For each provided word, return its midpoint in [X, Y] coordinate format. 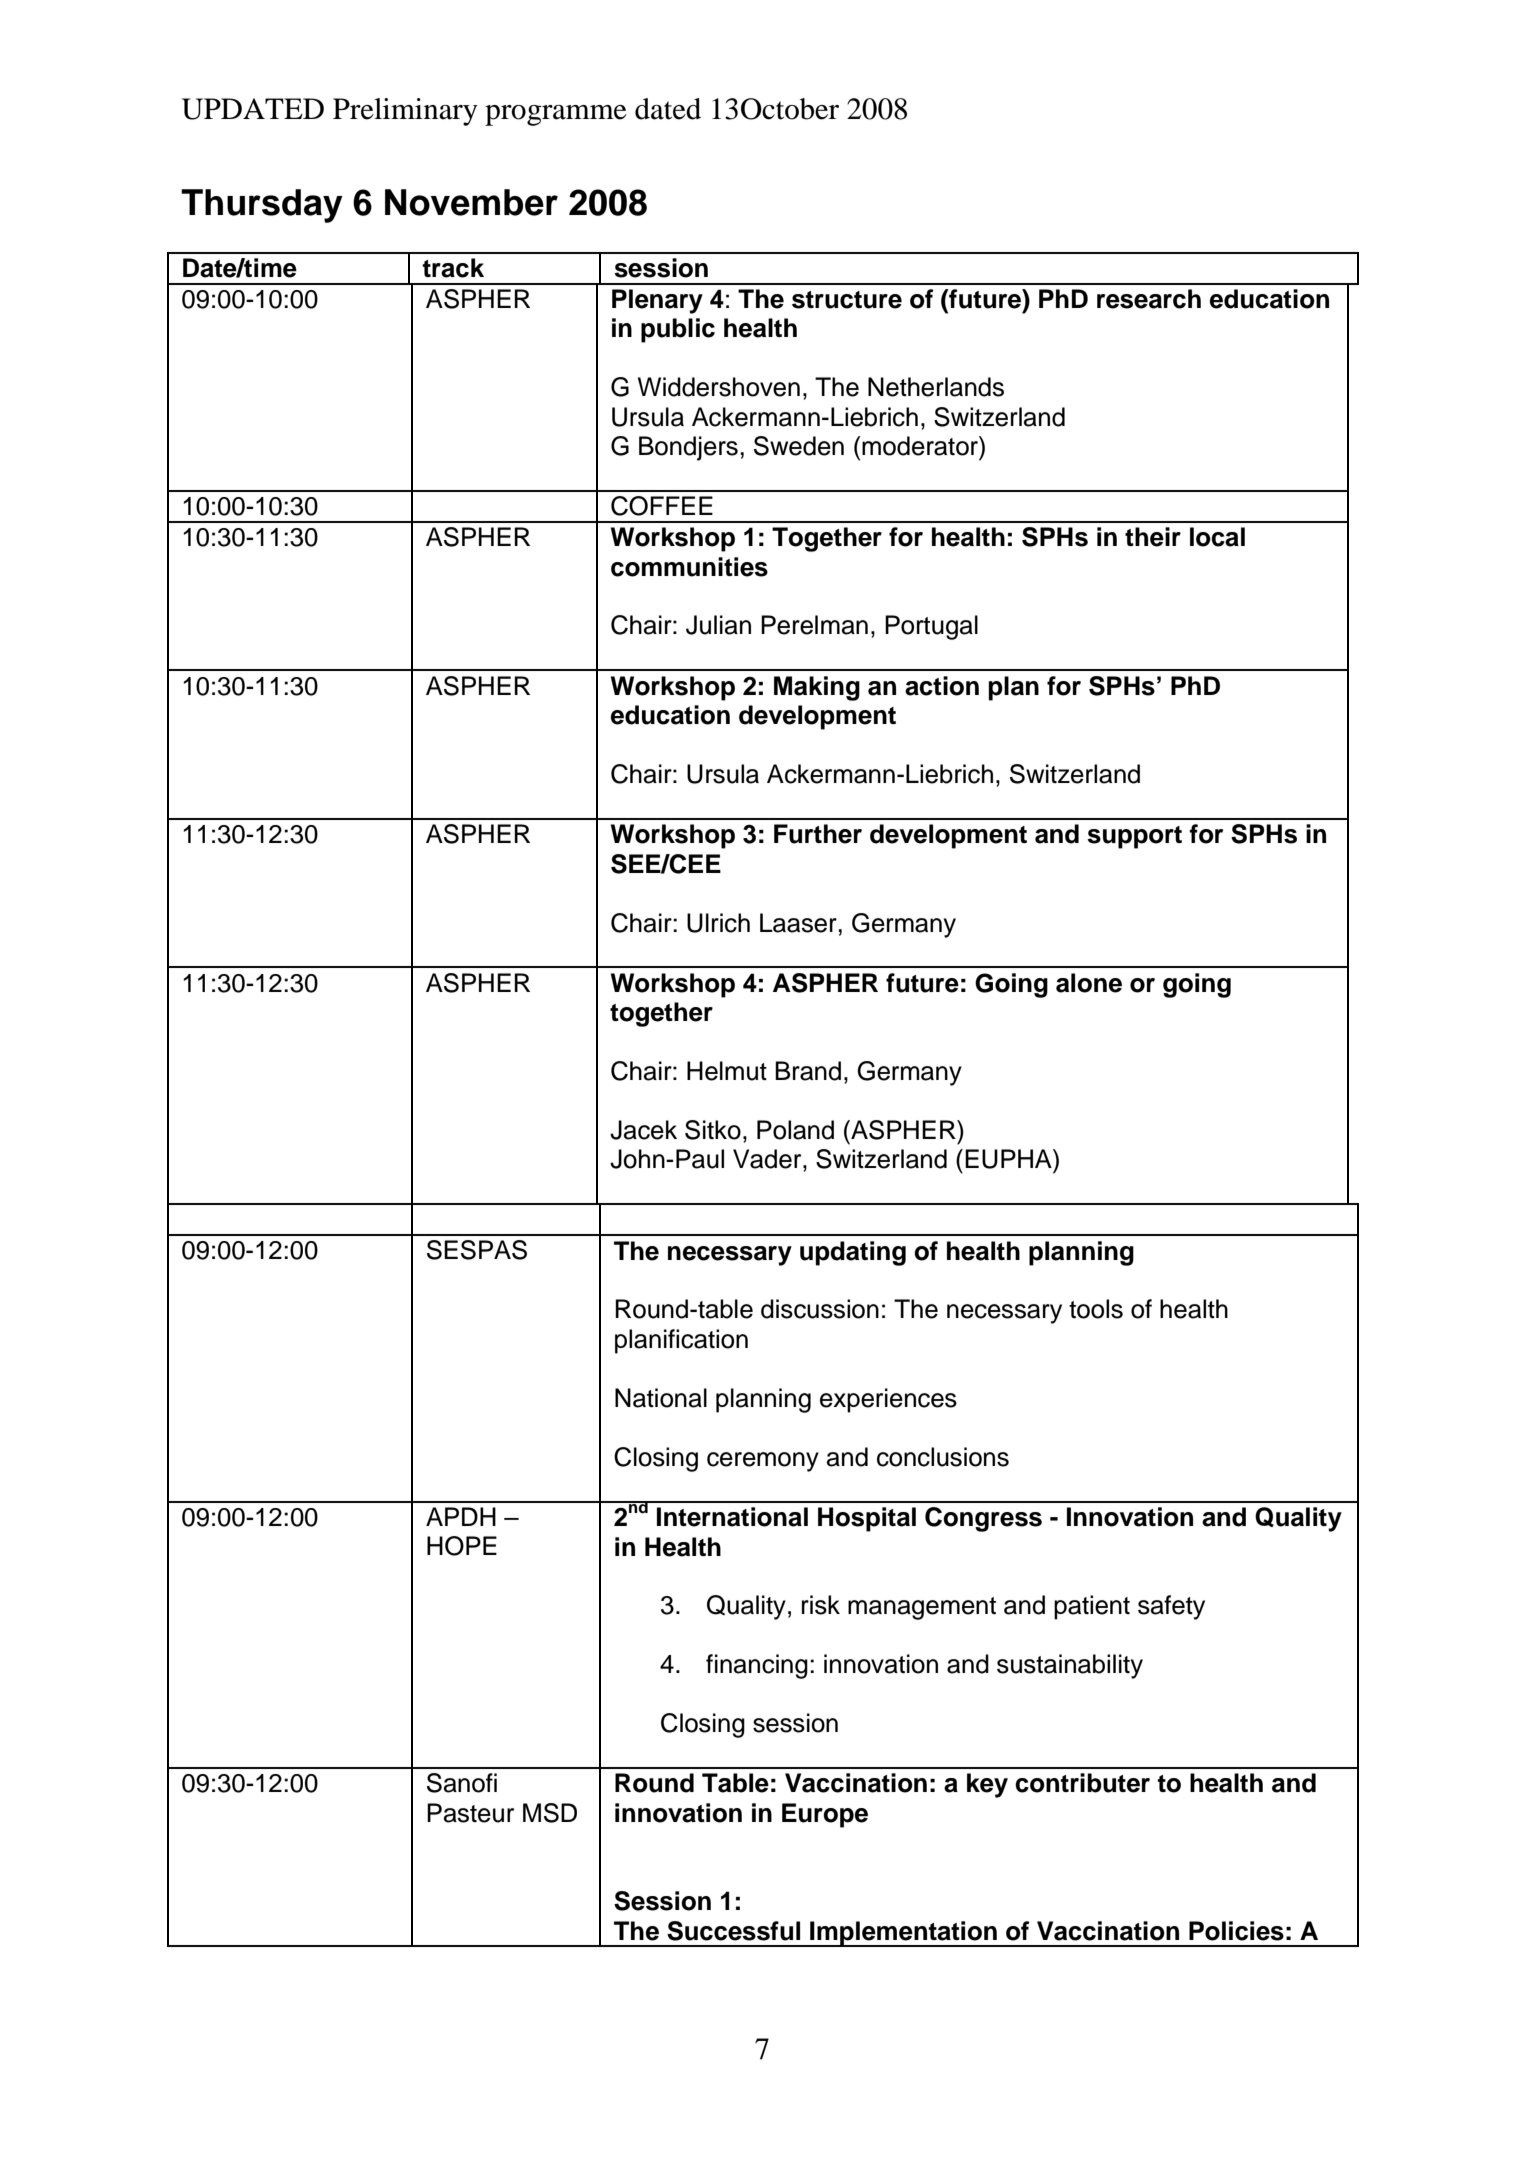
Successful [733, 1931]
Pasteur [470, 1813]
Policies [1236, 1931]
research [1149, 299]
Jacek [643, 1130]
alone [1089, 983]
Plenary [657, 301]
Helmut [727, 1071]
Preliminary [405, 112]
